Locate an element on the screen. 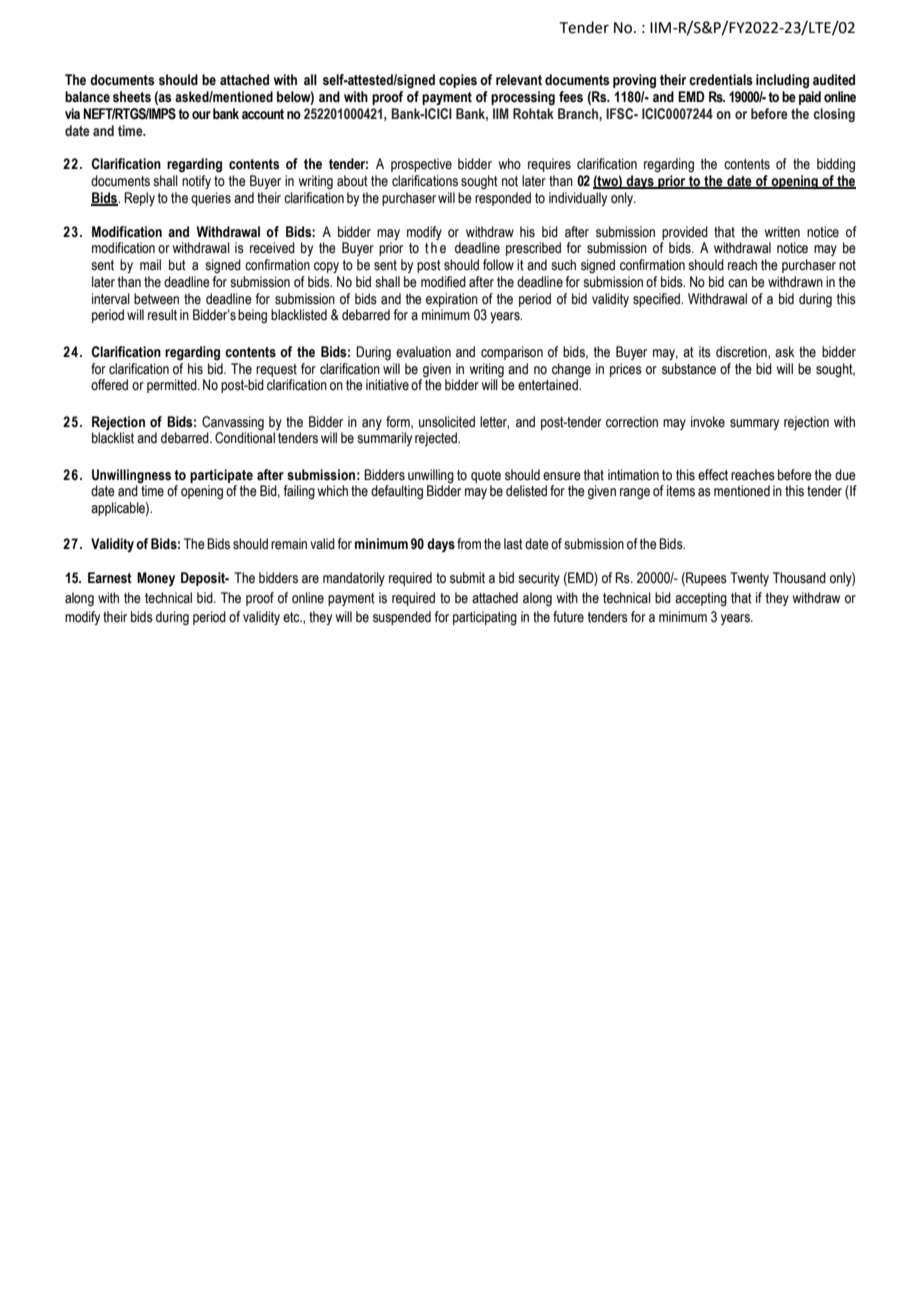  written is located at coordinates (782, 232).
